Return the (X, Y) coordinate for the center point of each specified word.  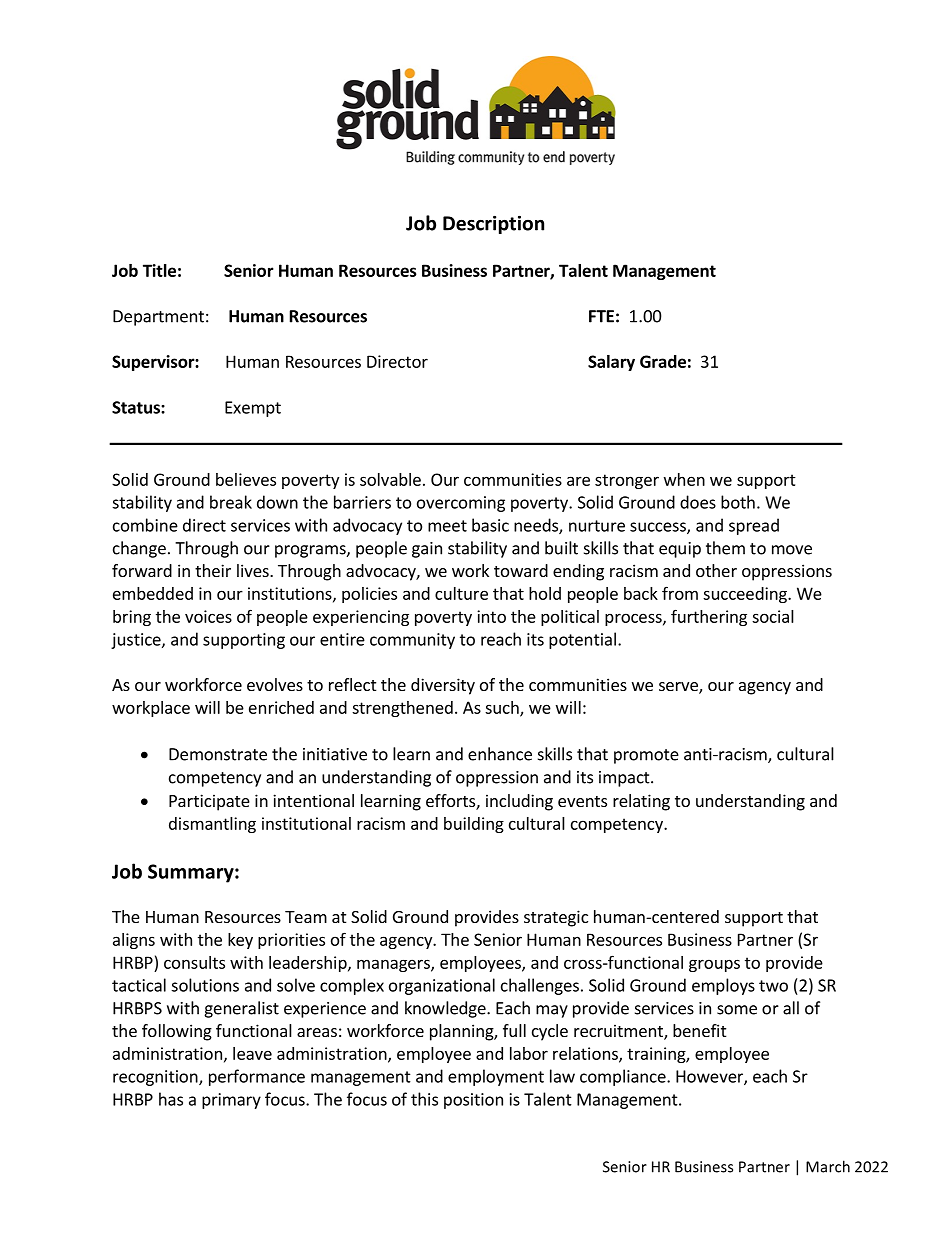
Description (493, 225)
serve (679, 688)
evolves (275, 684)
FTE (601, 316)
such (503, 708)
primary (231, 1101)
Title (159, 270)
